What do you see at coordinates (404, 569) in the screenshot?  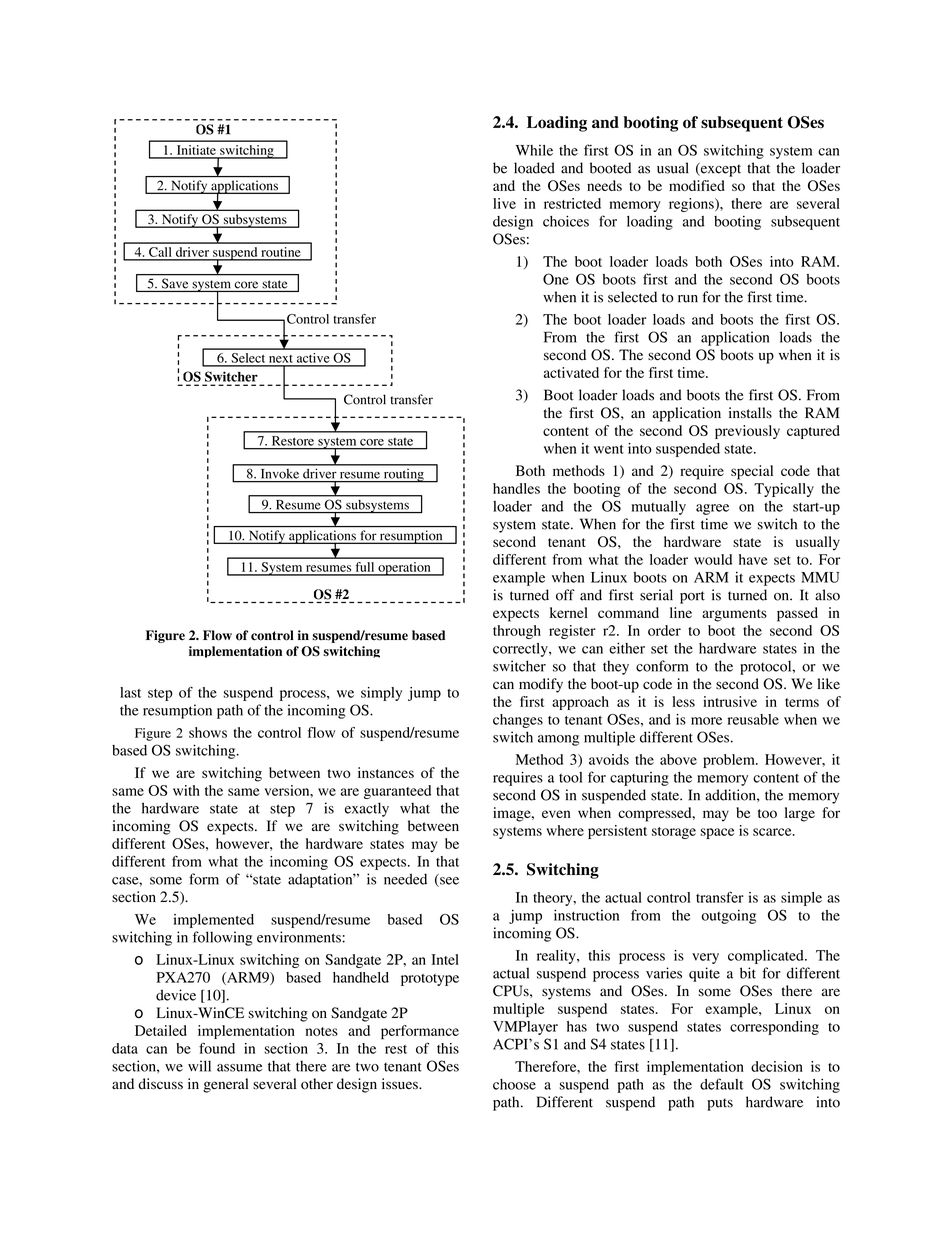 I see `operation` at bounding box center [404, 569].
